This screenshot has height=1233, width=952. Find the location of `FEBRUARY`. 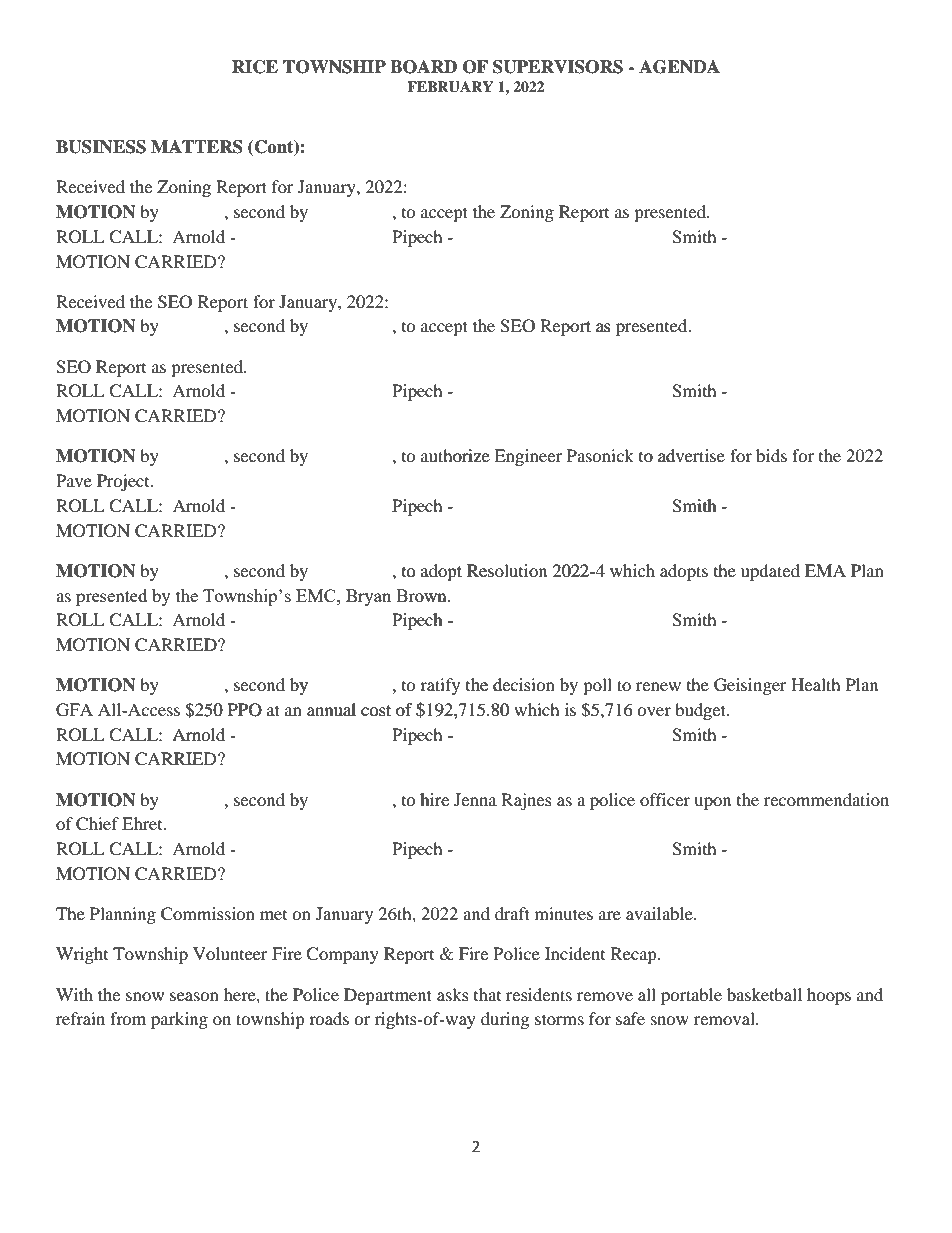

FEBRUARY is located at coordinates (450, 87).
